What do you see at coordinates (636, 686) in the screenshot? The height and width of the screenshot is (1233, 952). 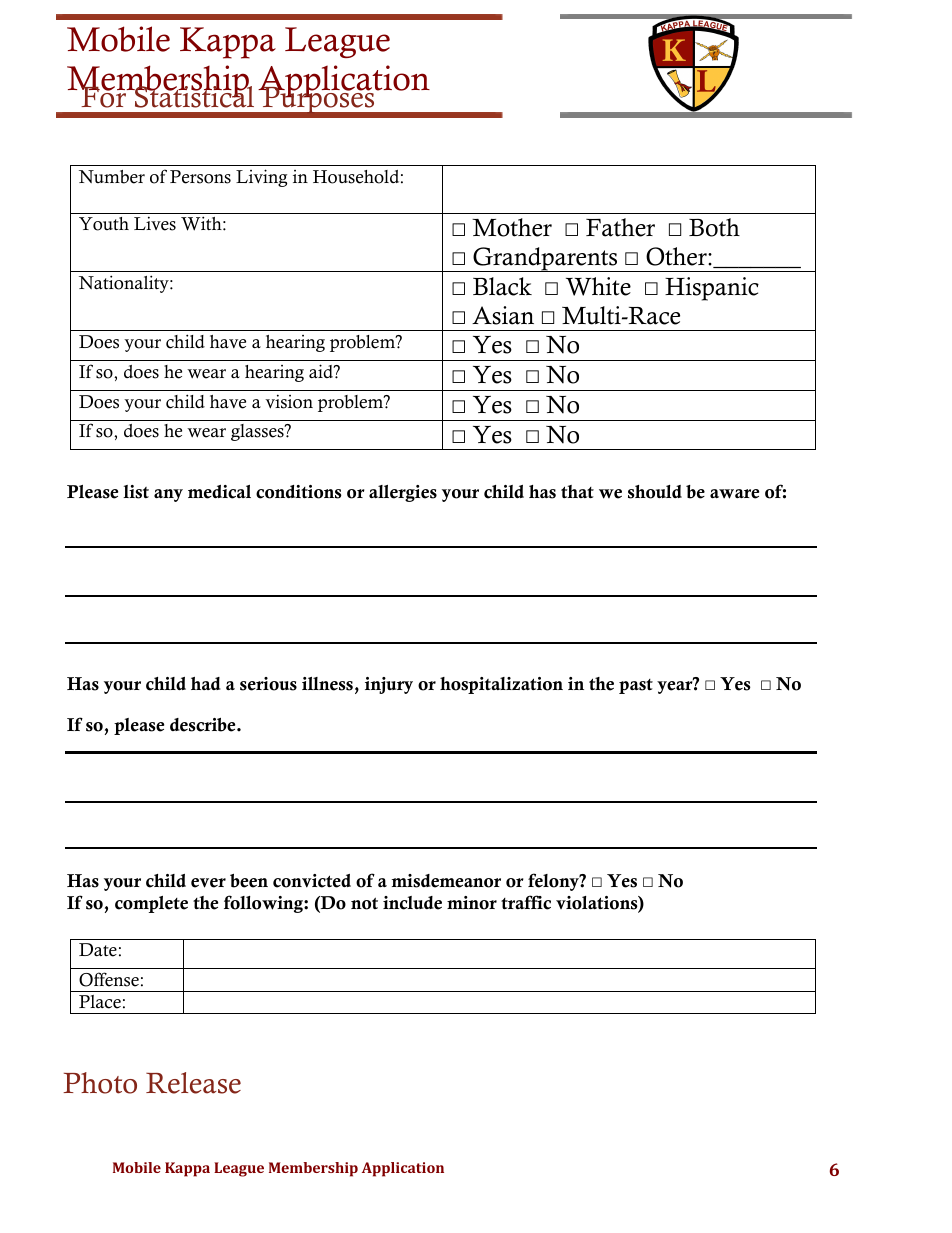 I see `past` at bounding box center [636, 686].
